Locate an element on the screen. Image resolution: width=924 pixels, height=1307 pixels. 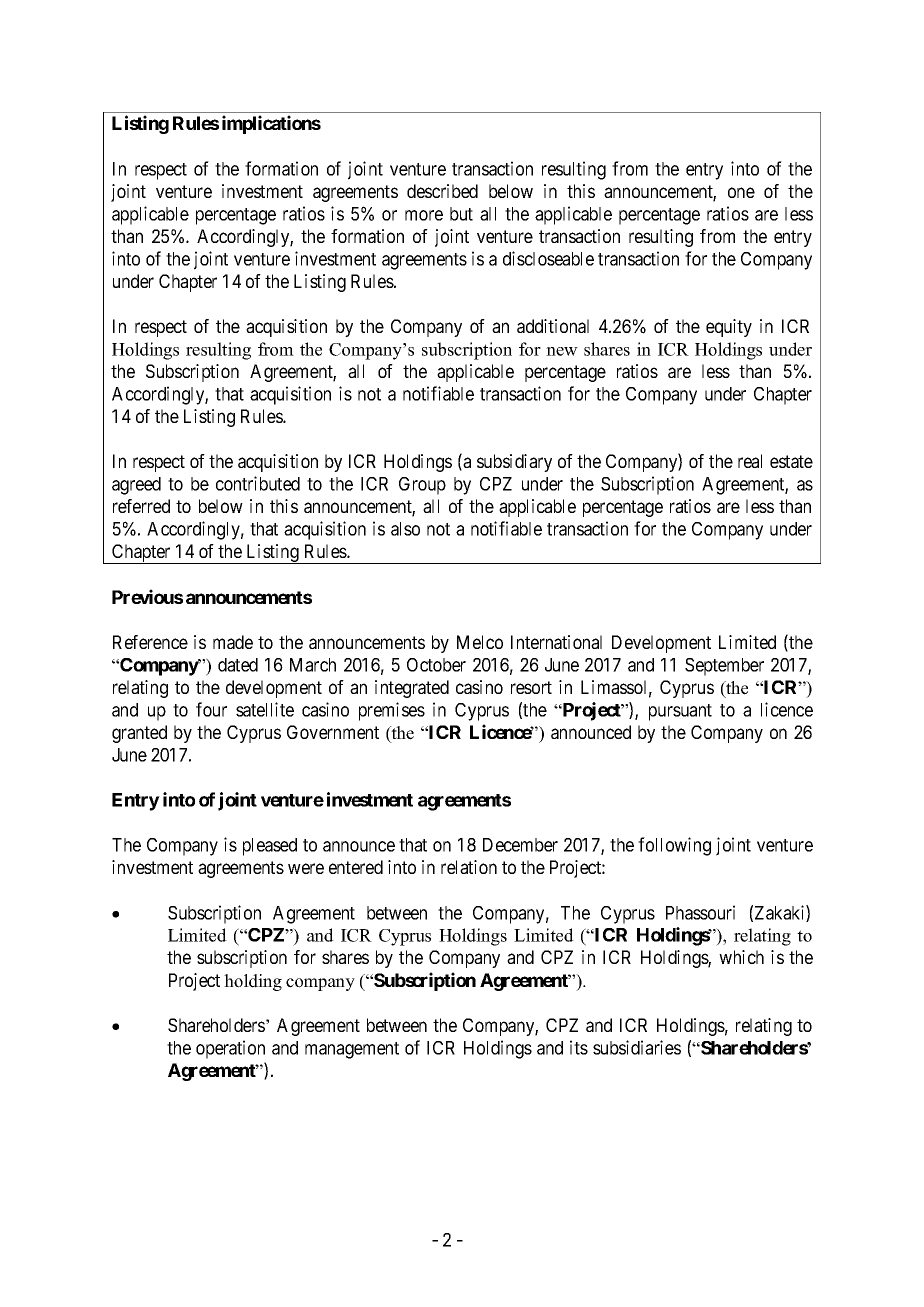
one is located at coordinates (741, 192).
